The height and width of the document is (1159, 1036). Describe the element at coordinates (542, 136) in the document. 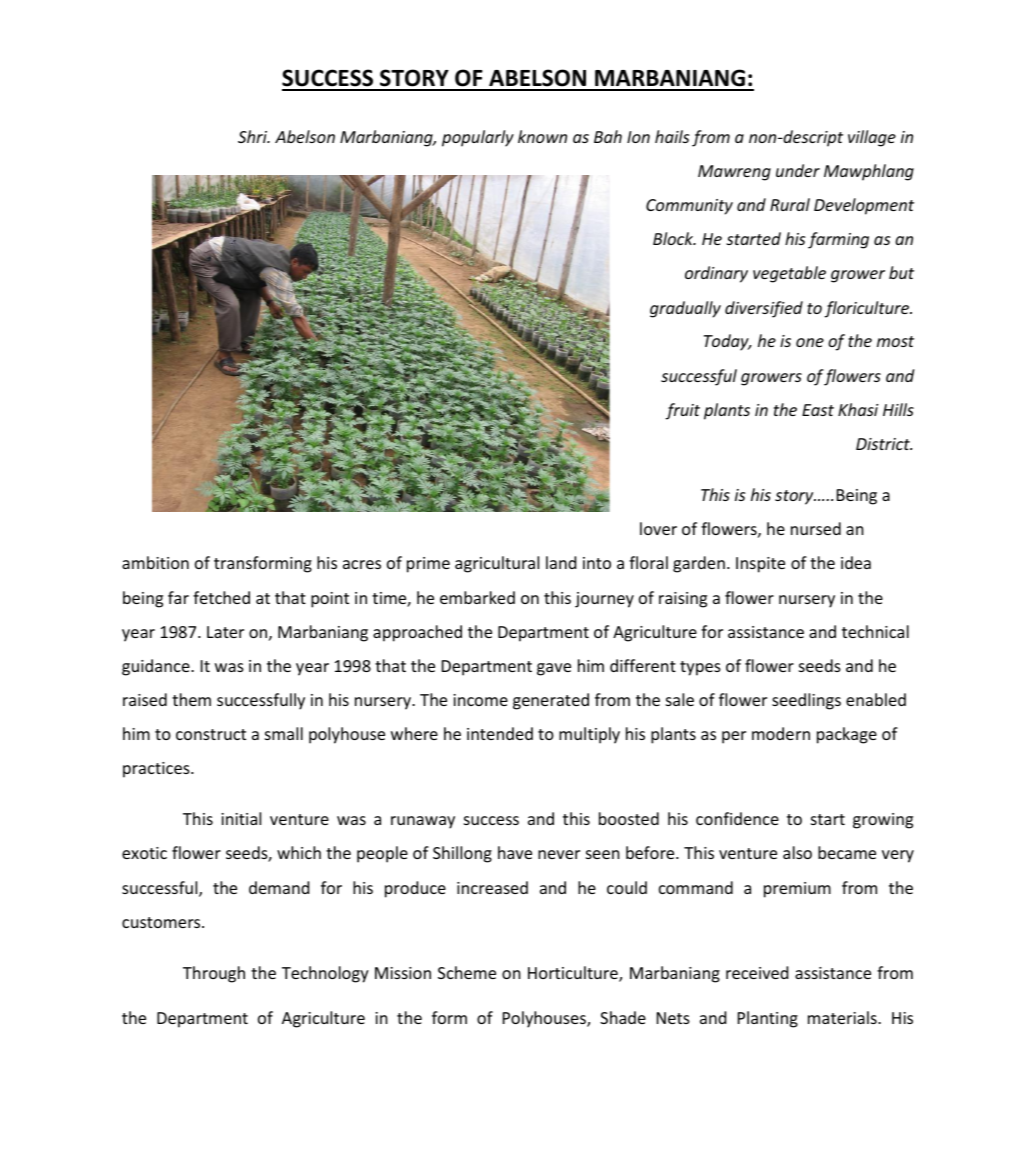

I see `known` at that location.
